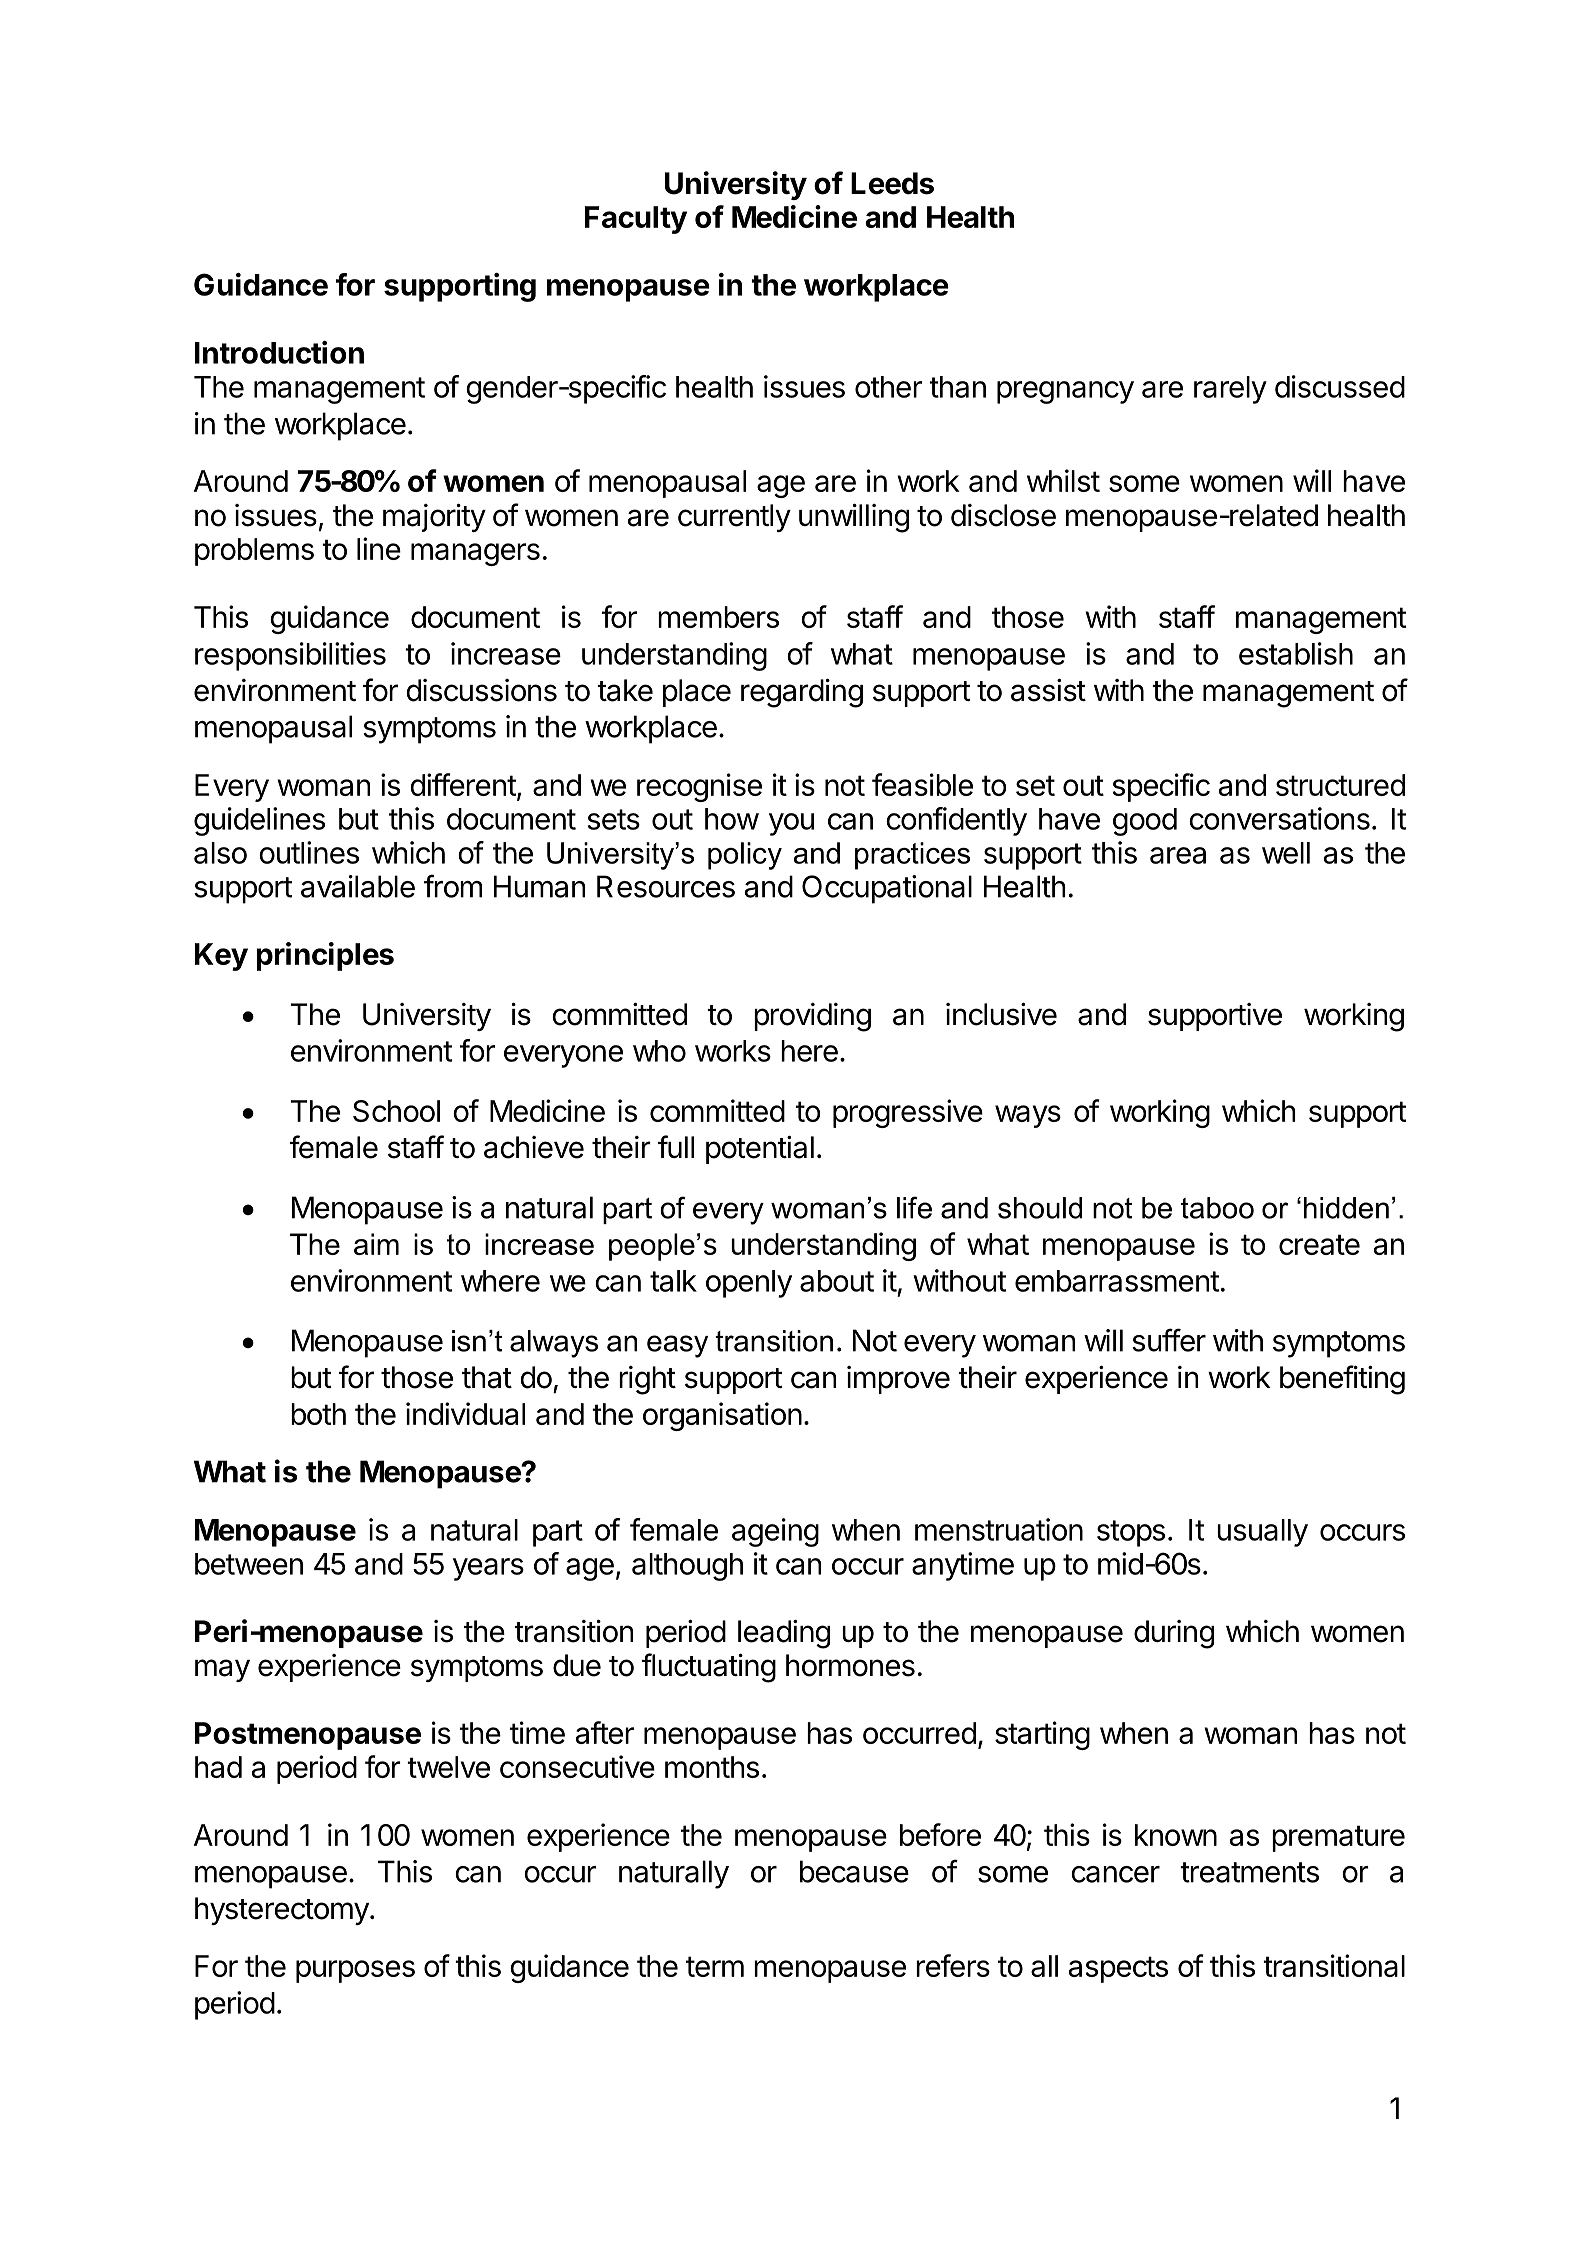 This screenshot has width=1595, height=2256. Describe the element at coordinates (1178, 855) in the screenshot. I see `area` at that location.
